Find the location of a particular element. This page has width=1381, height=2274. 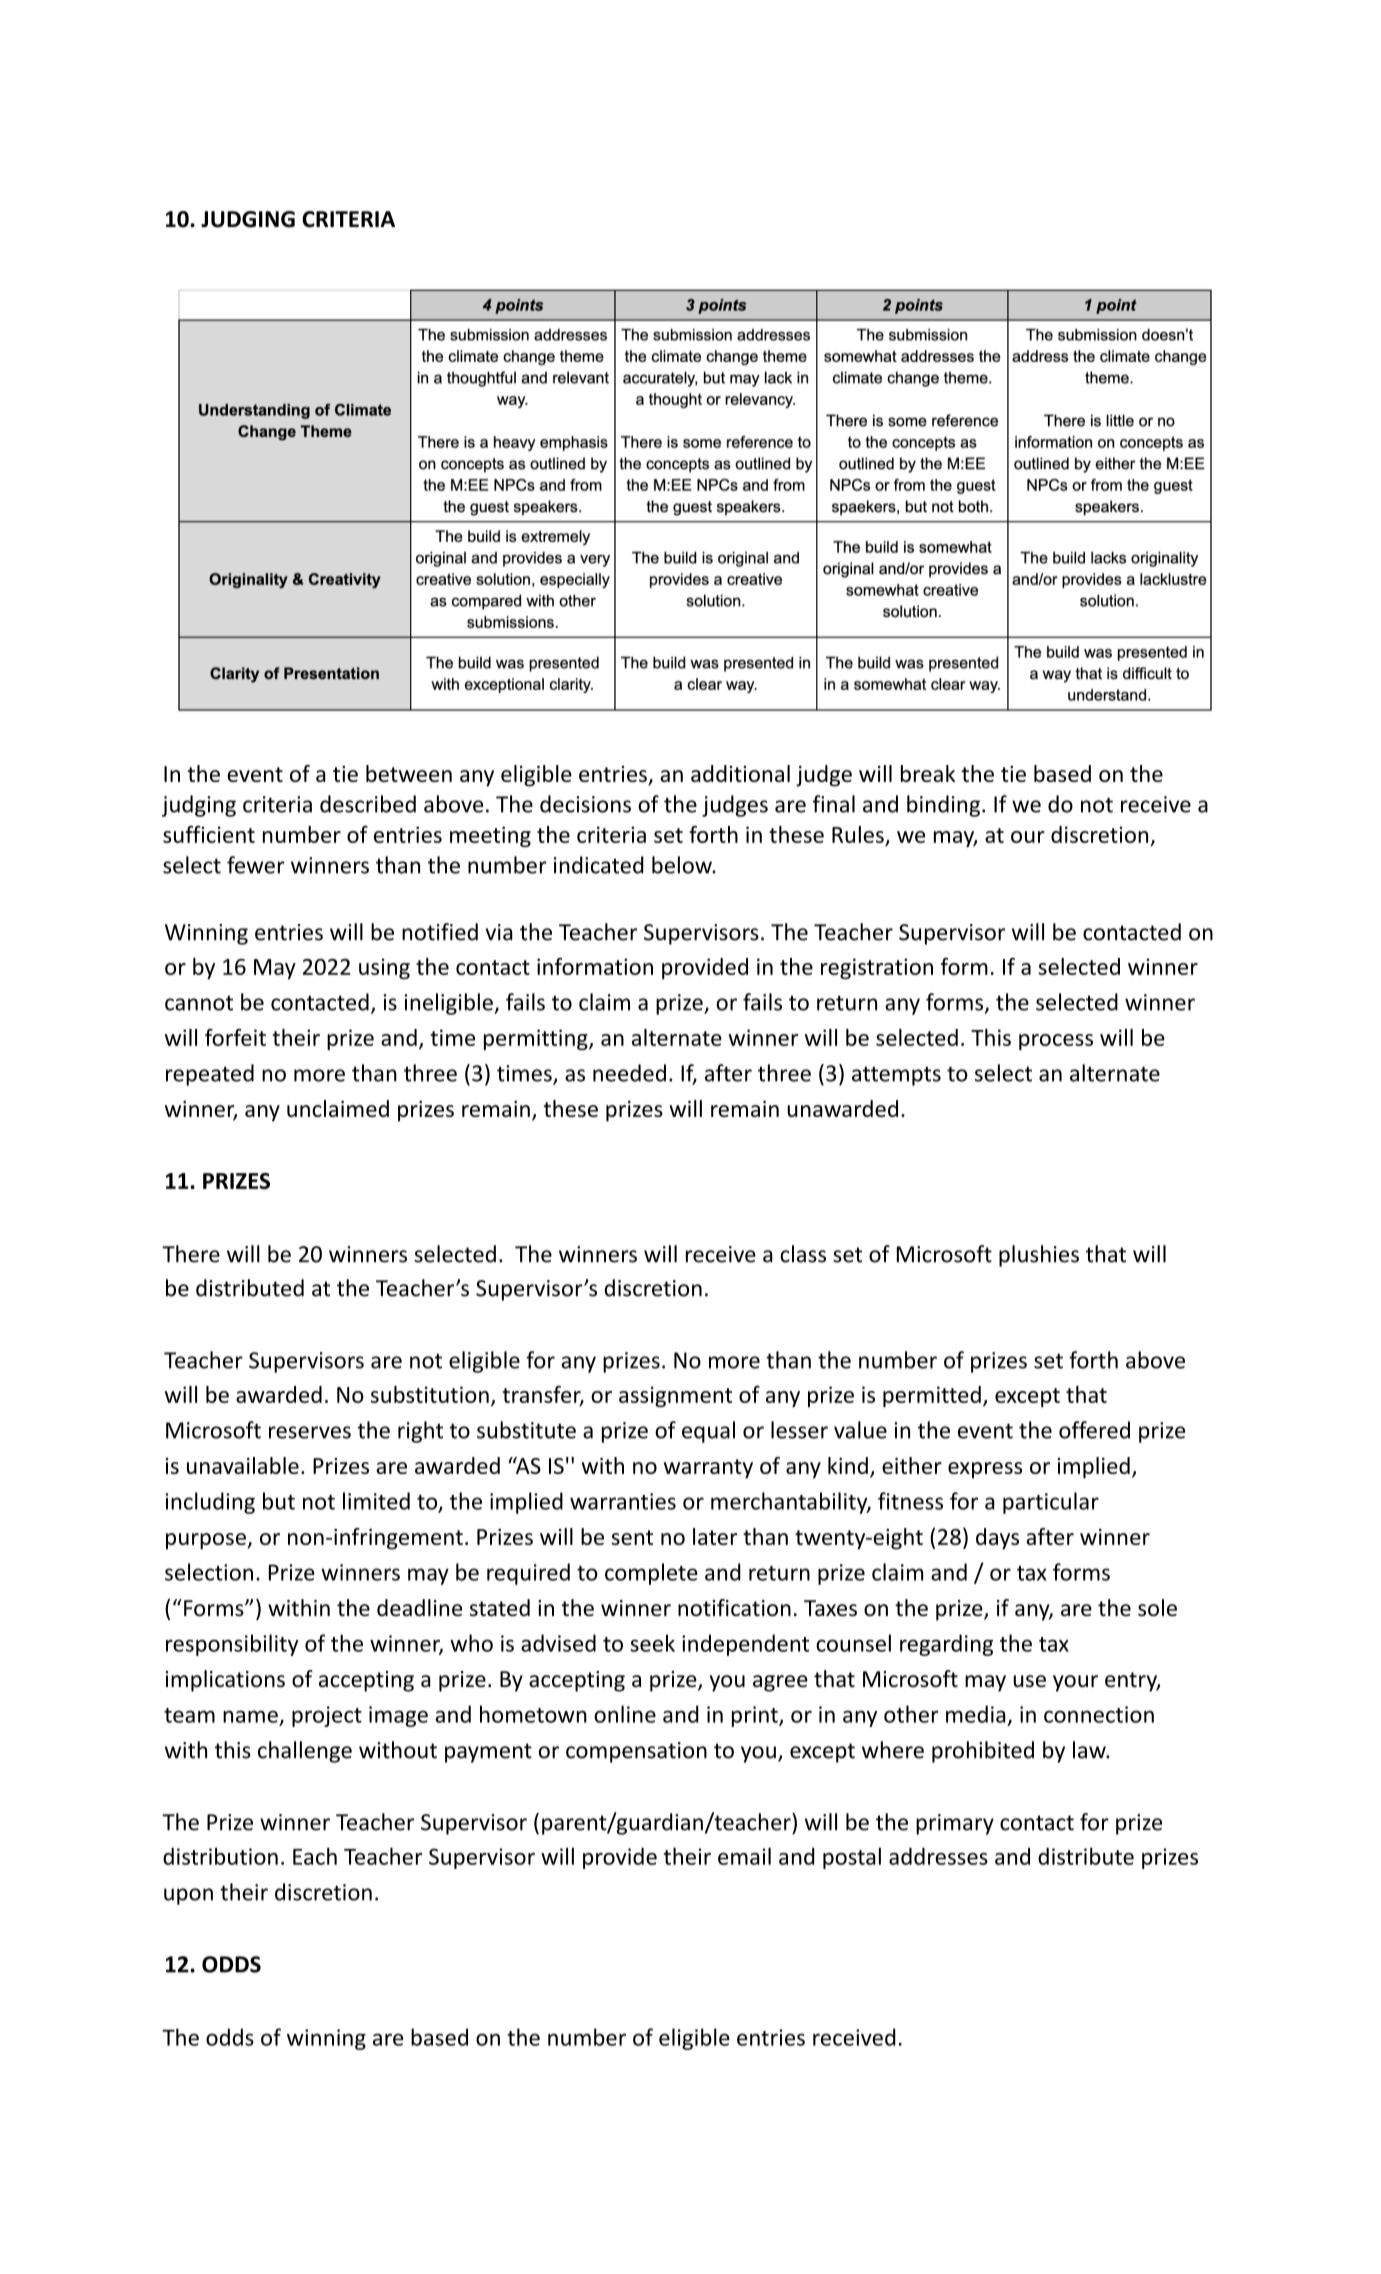

binding is located at coordinates (943, 806).
